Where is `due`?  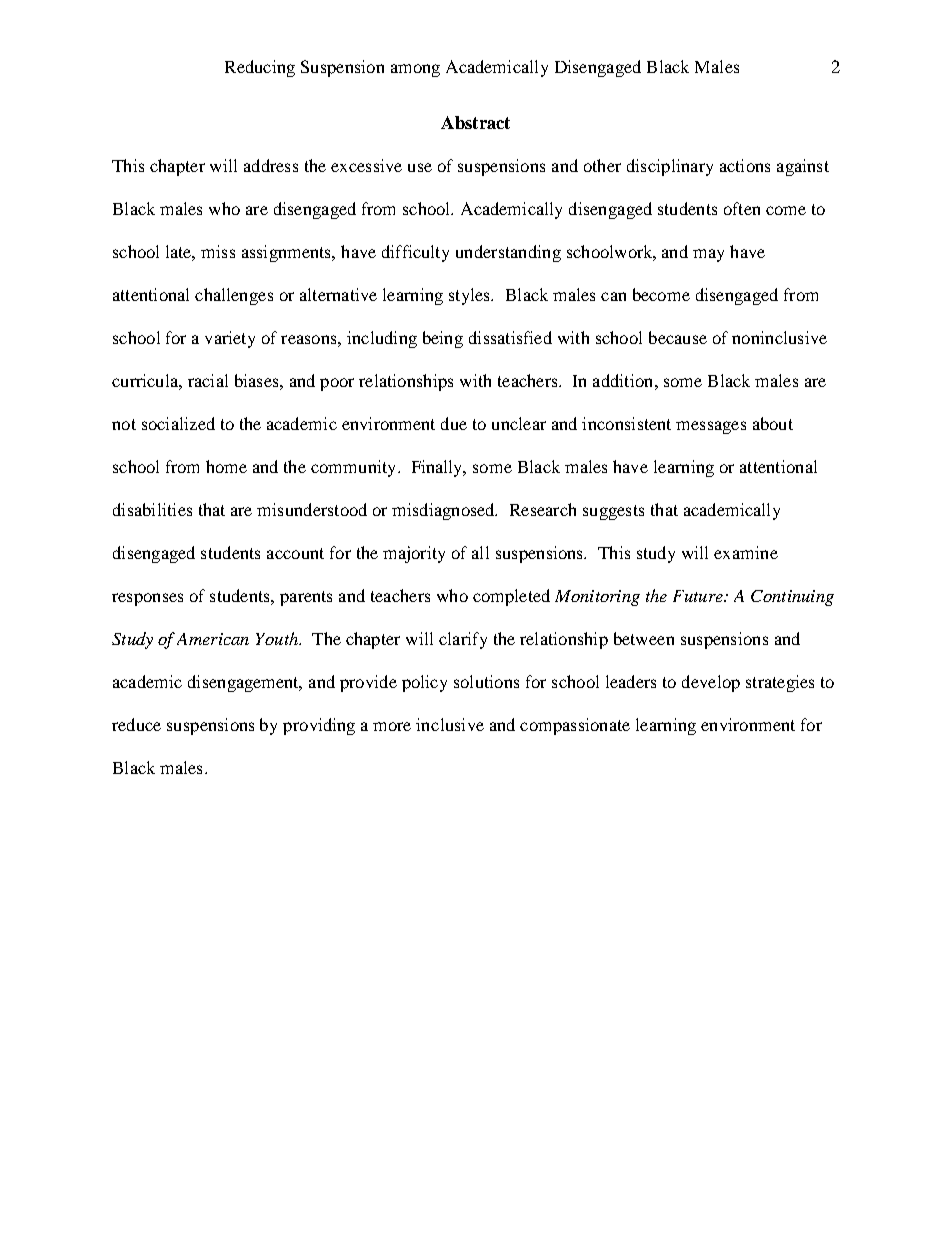
due is located at coordinates (454, 423).
